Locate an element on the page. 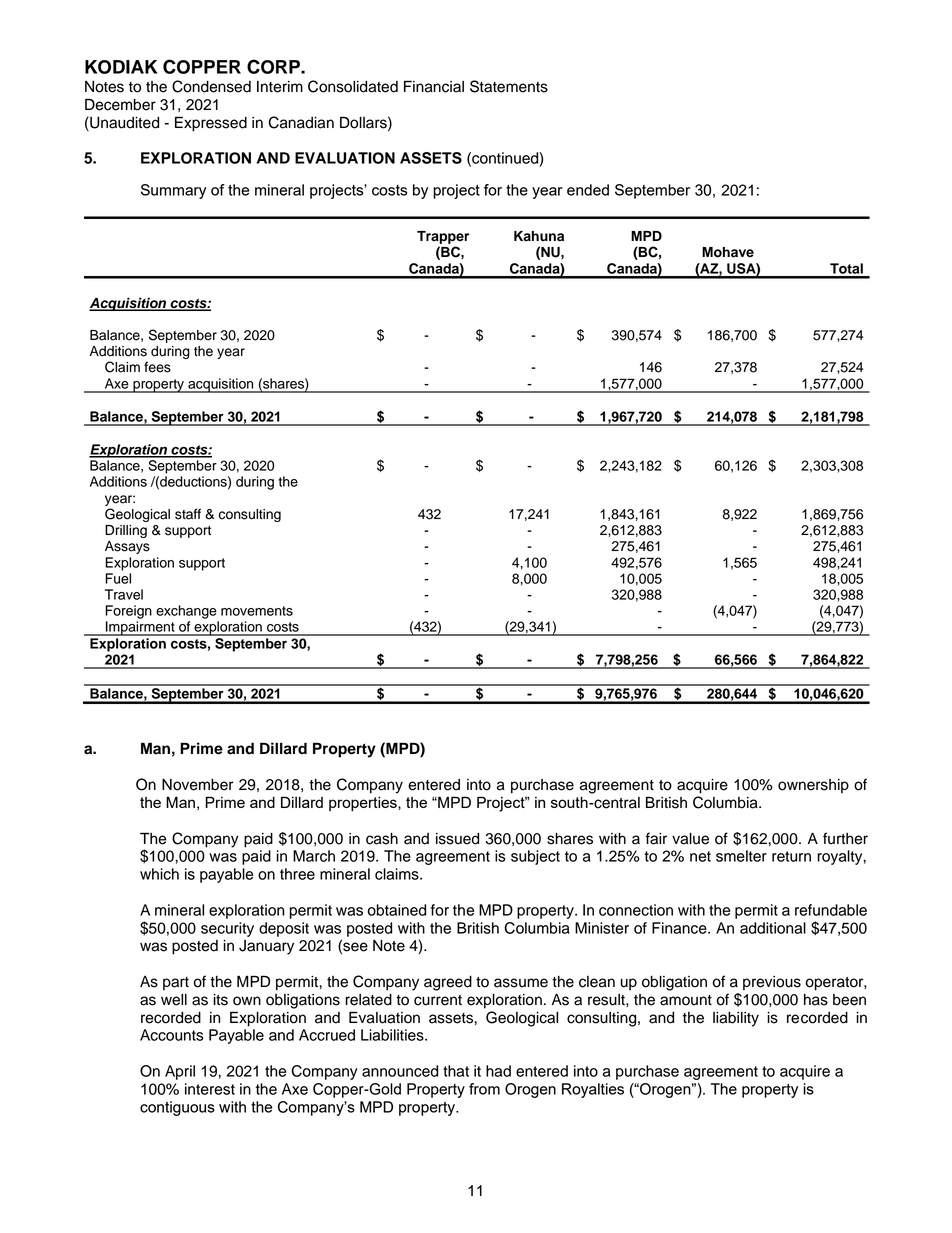 The height and width of the image is (1233, 952). exchange is located at coordinates (186, 612).
